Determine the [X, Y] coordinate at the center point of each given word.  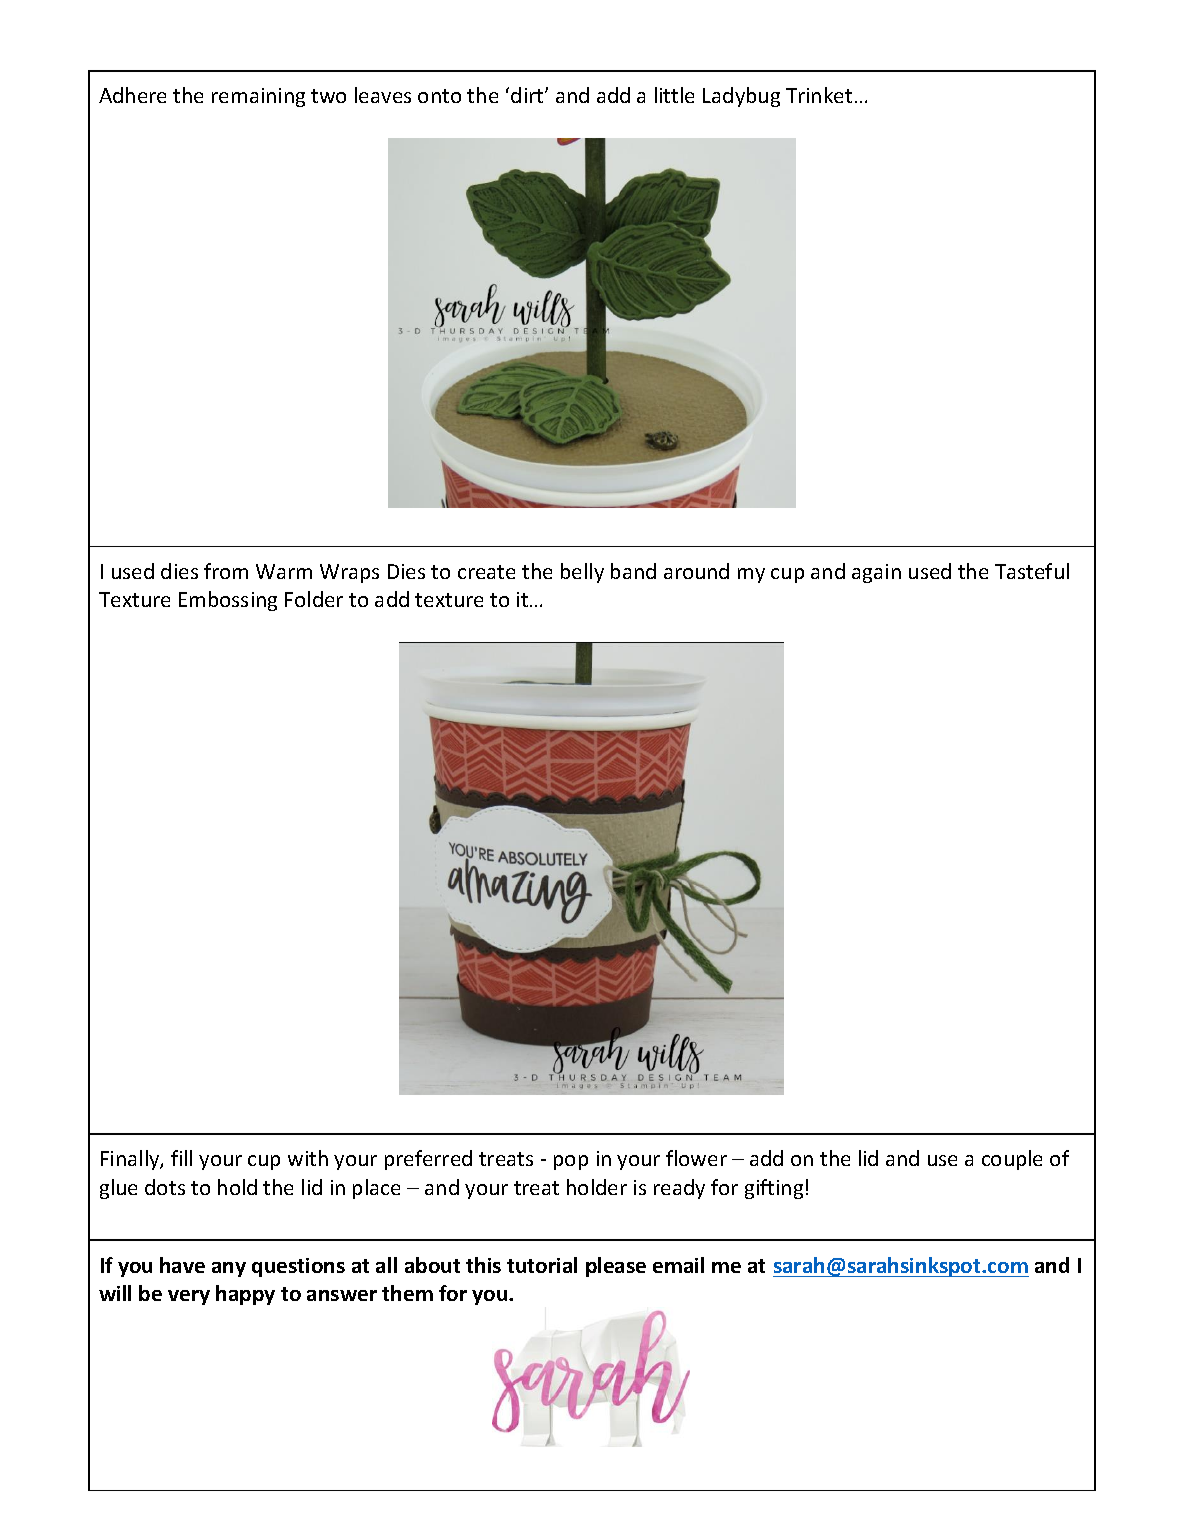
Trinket [819, 95]
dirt [528, 95]
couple [1012, 1160]
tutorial [542, 1265]
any [229, 1269]
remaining [258, 97]
